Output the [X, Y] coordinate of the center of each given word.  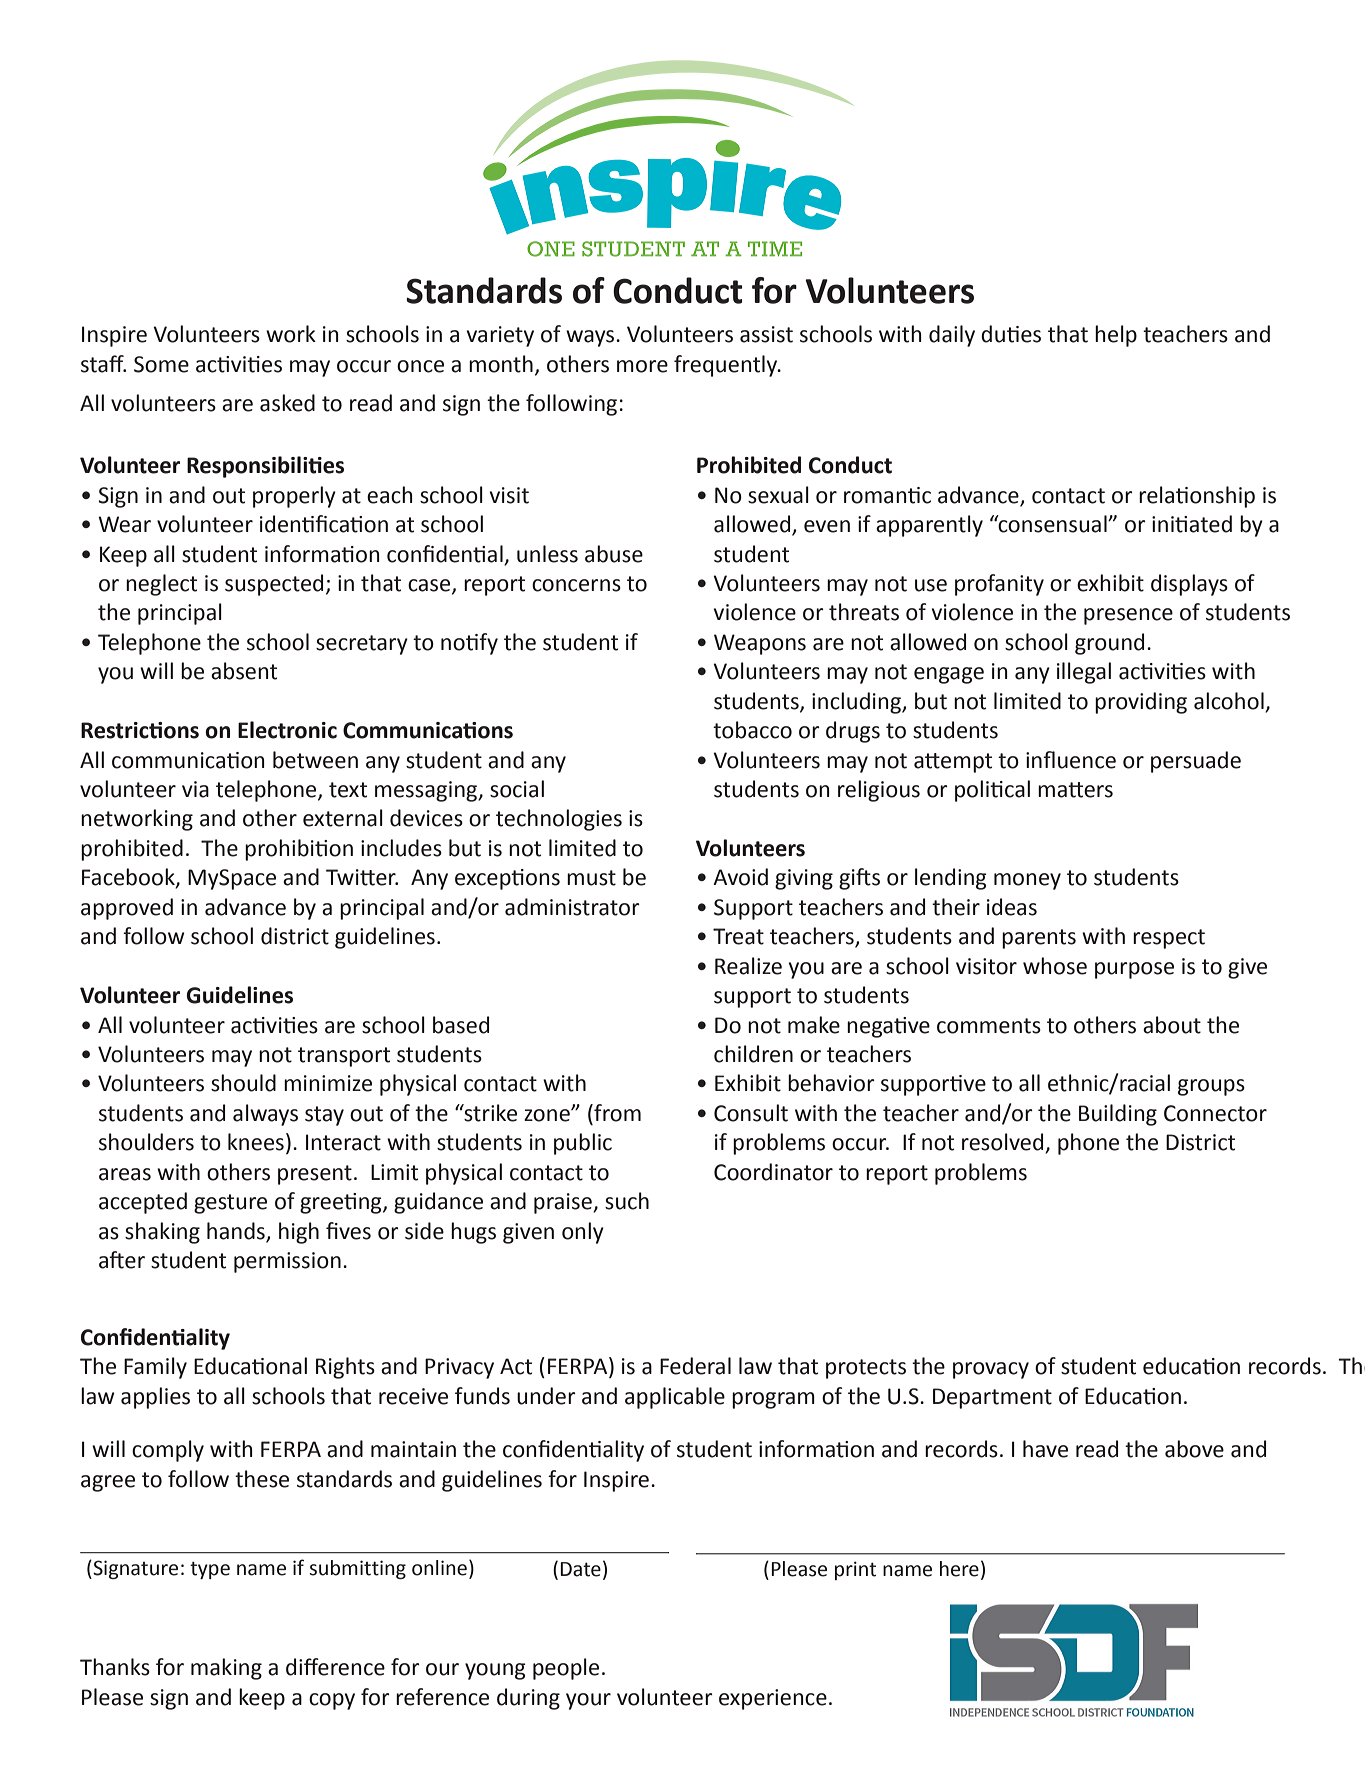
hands [236, 1231]
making [226, 1669]
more [642, 366]
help [1116, 336]
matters [1075, 790]
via [195, 789]
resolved [1004, 1143]
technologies [559, 820]
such [627, 1201]
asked [287, 403]
